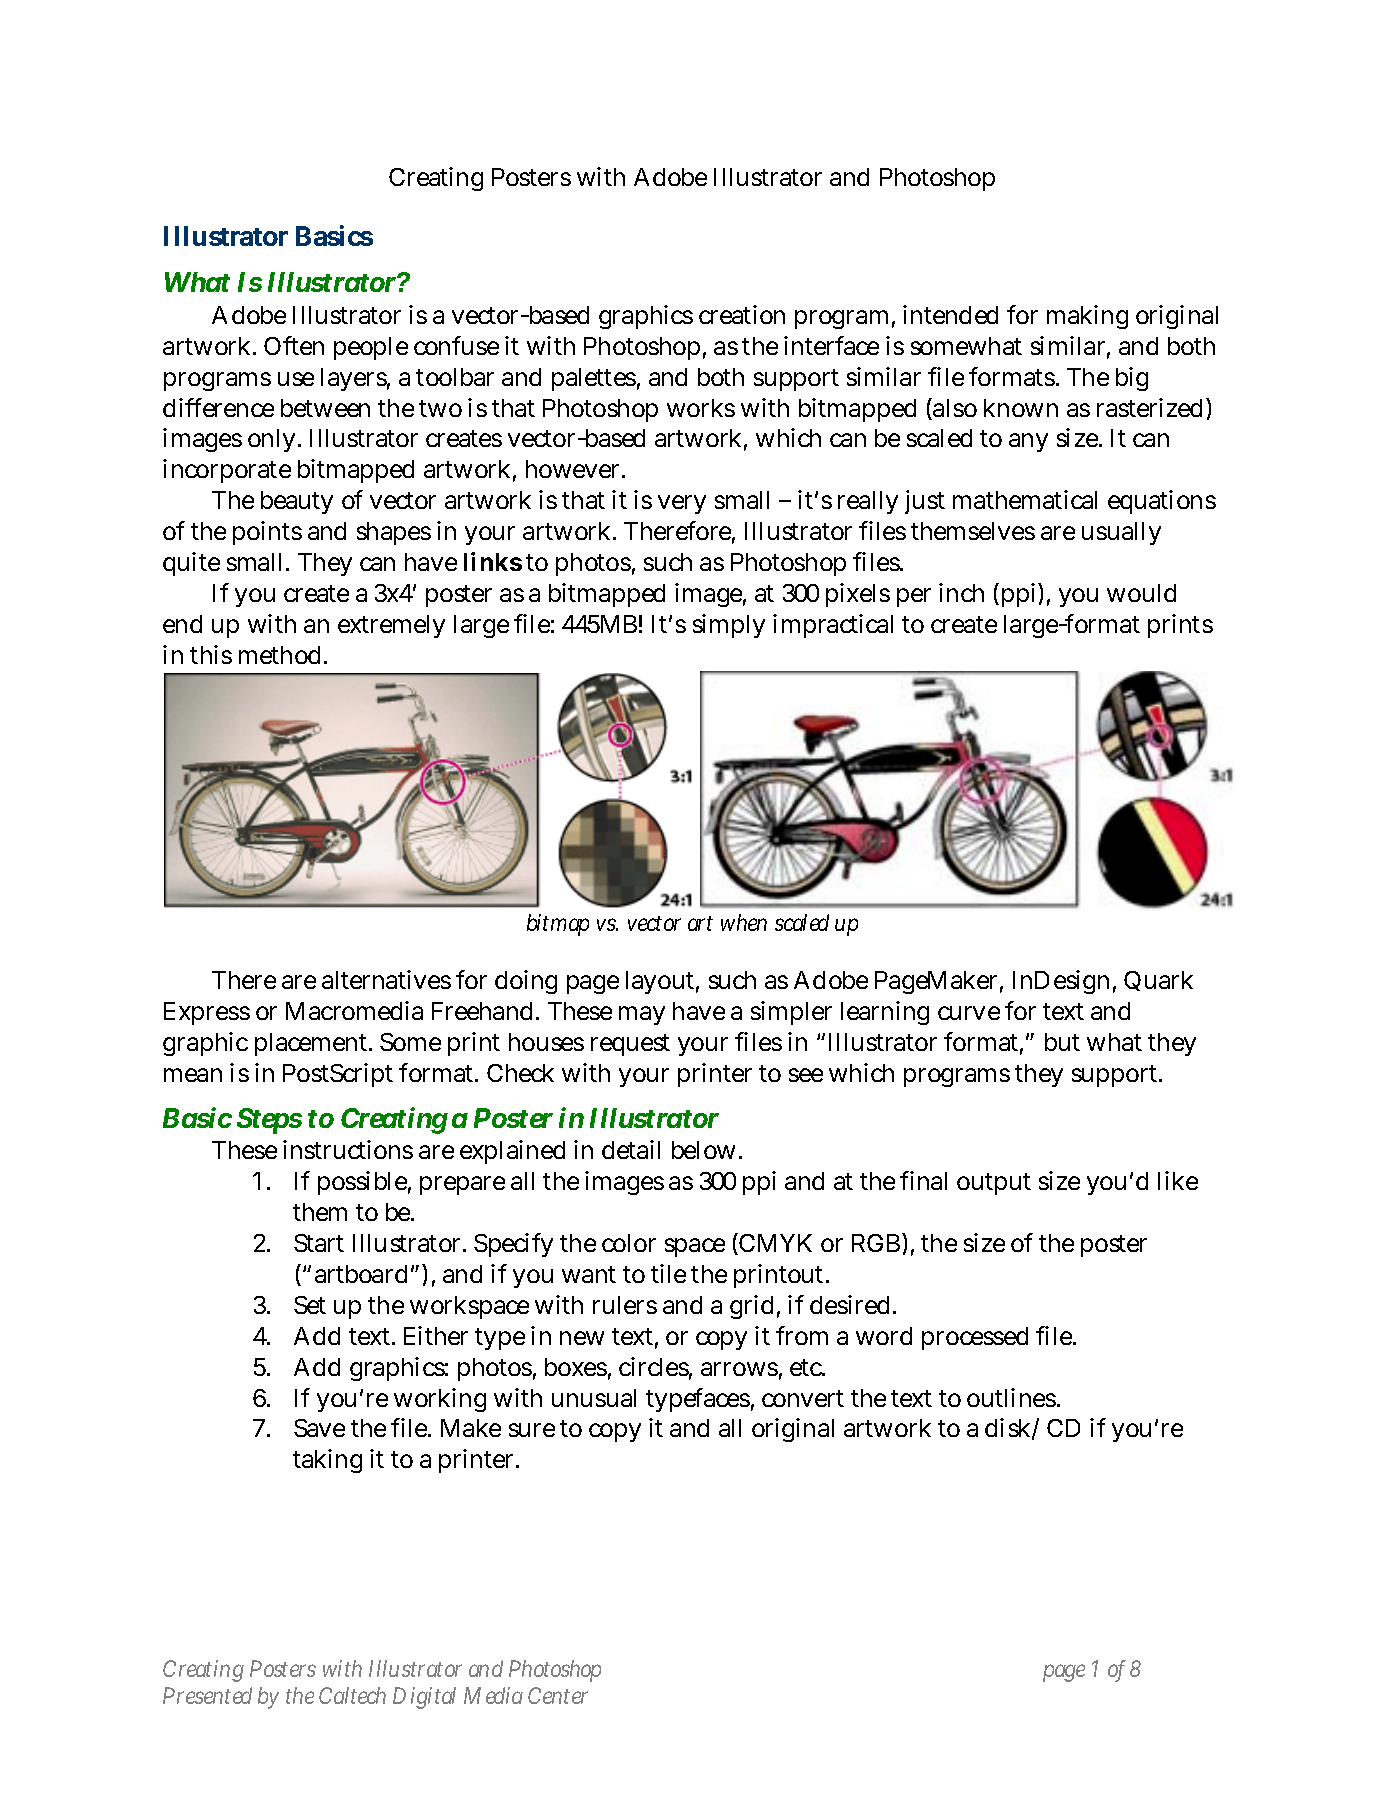  I want to click on Start, so click(319, 1243).
